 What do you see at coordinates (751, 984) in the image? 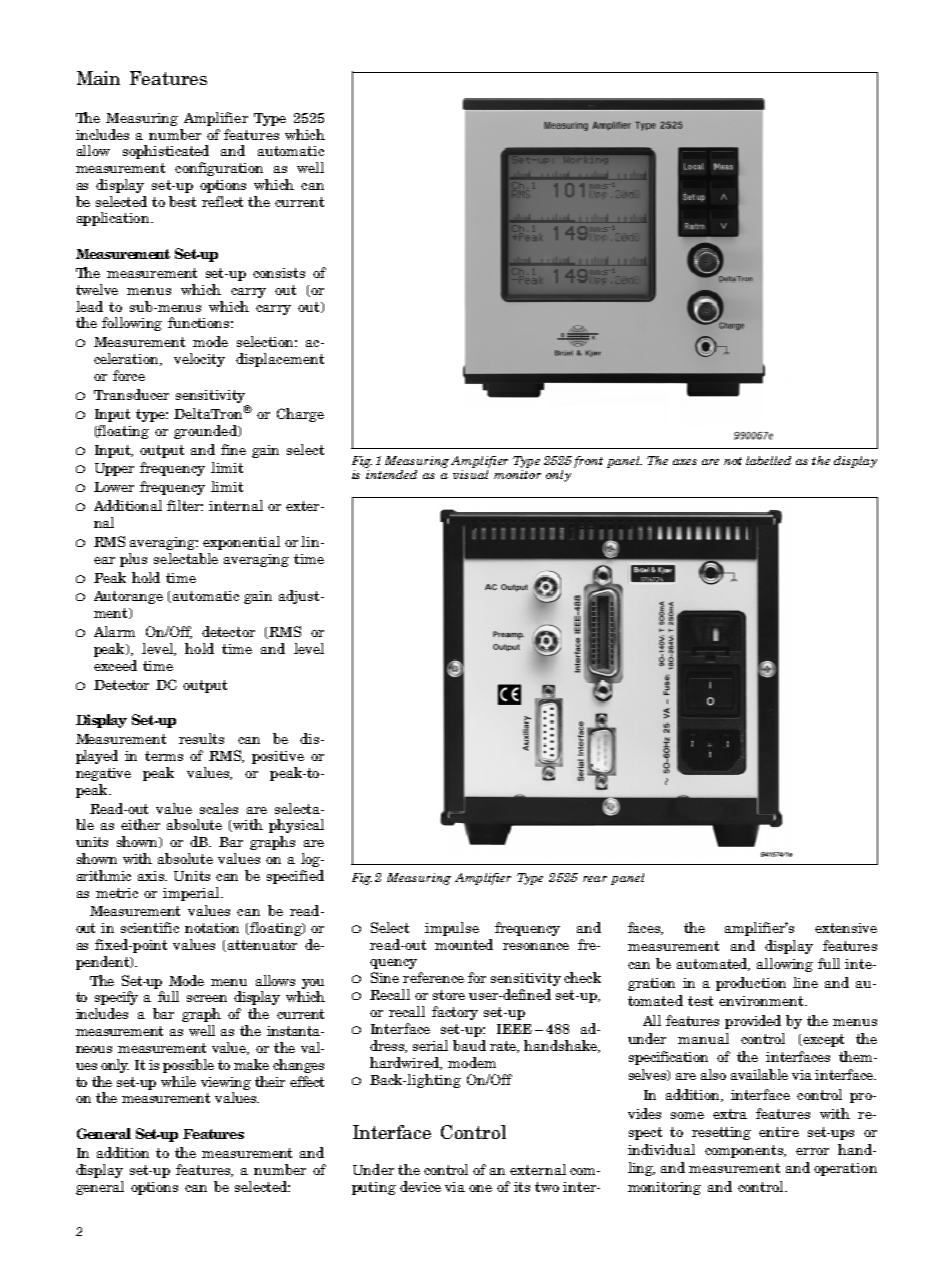
I see `production` at bounding box center [751, 984].
